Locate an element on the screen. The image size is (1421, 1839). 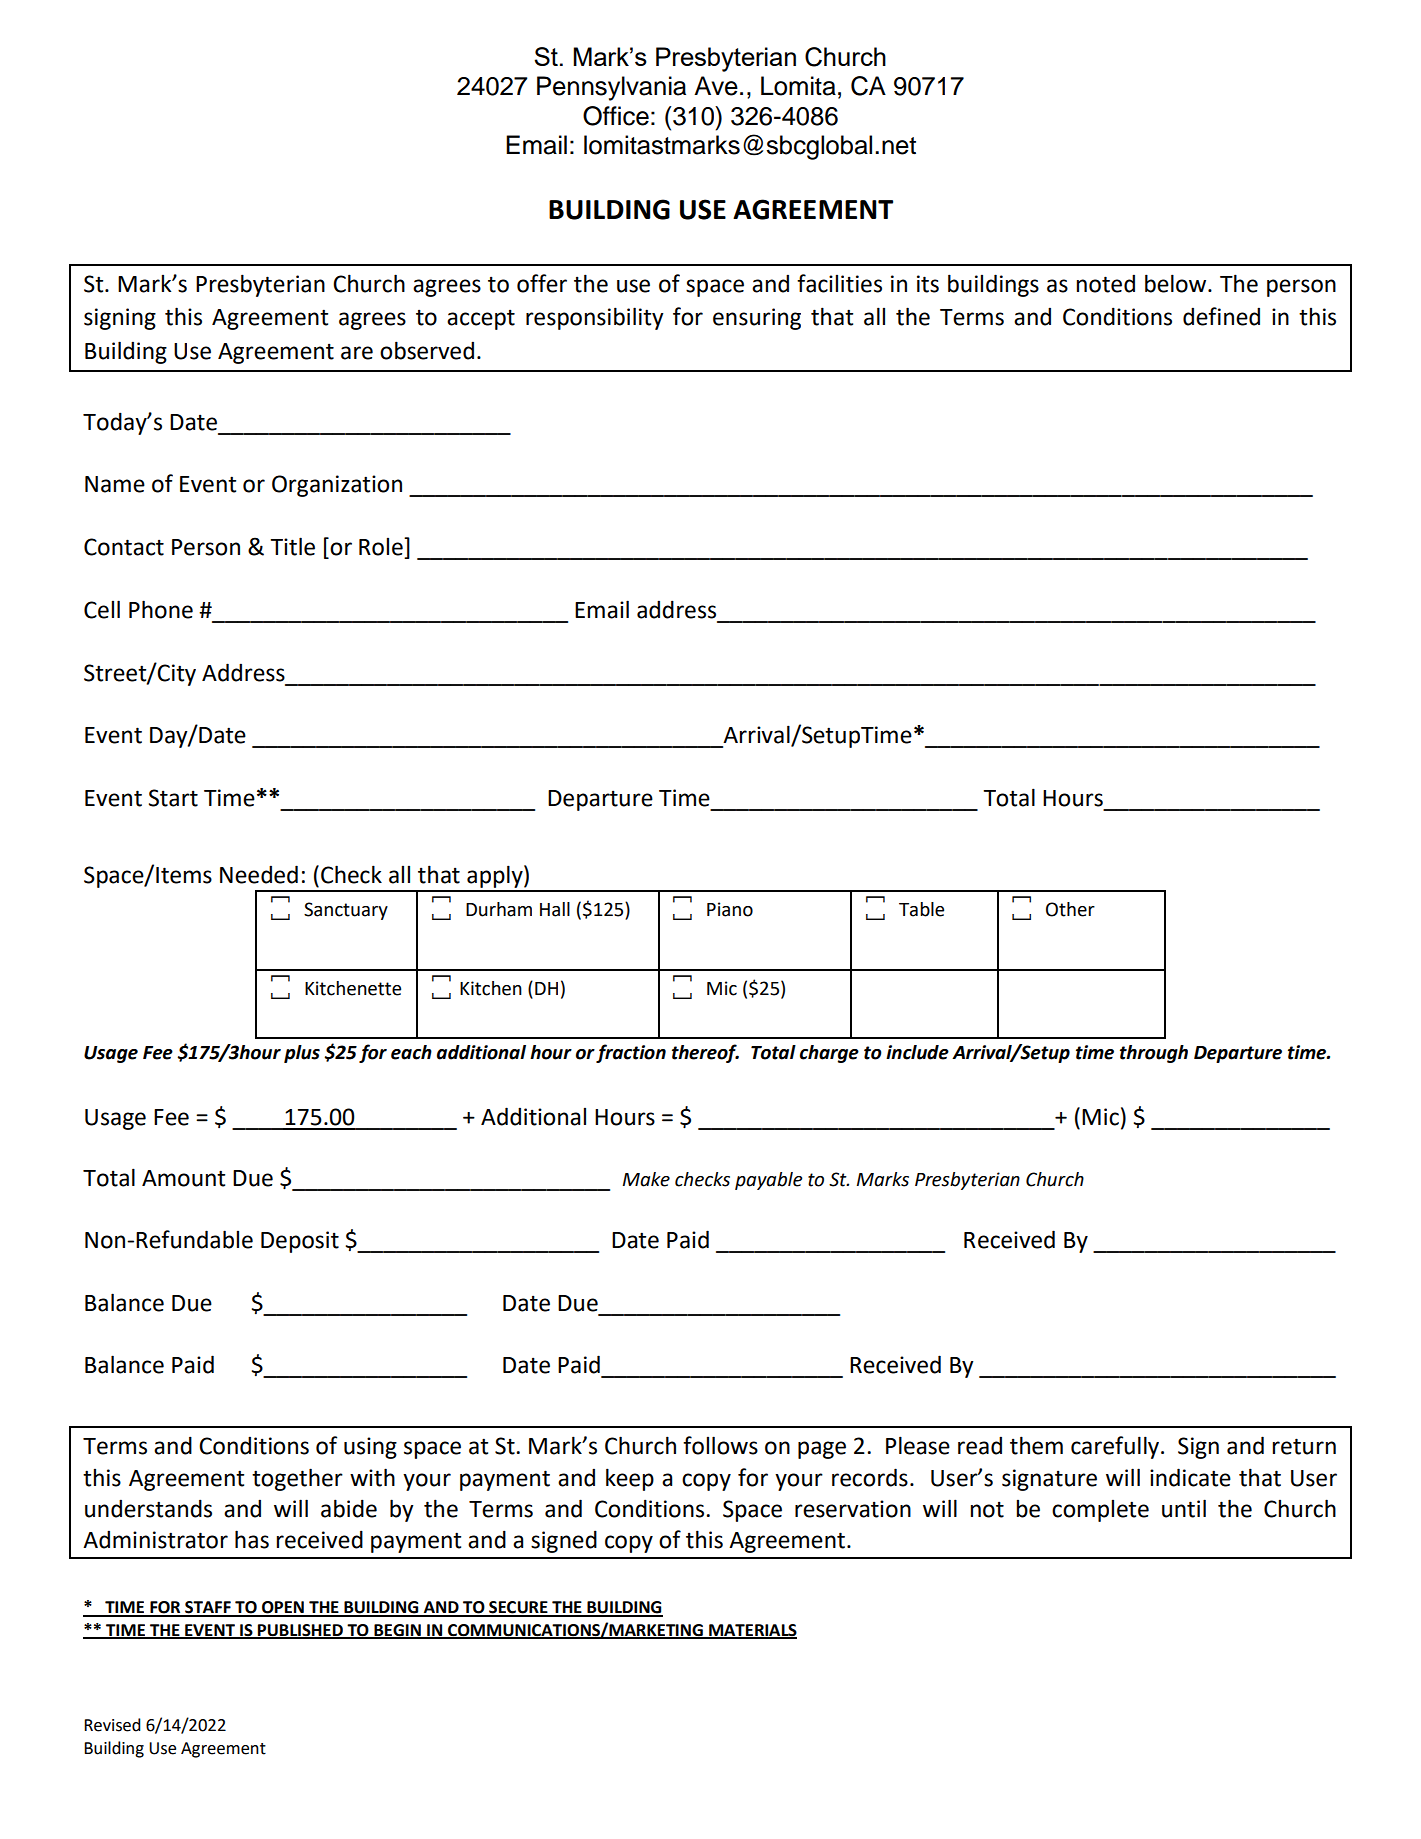
carefully is located at coordinates (1116, 1447).
